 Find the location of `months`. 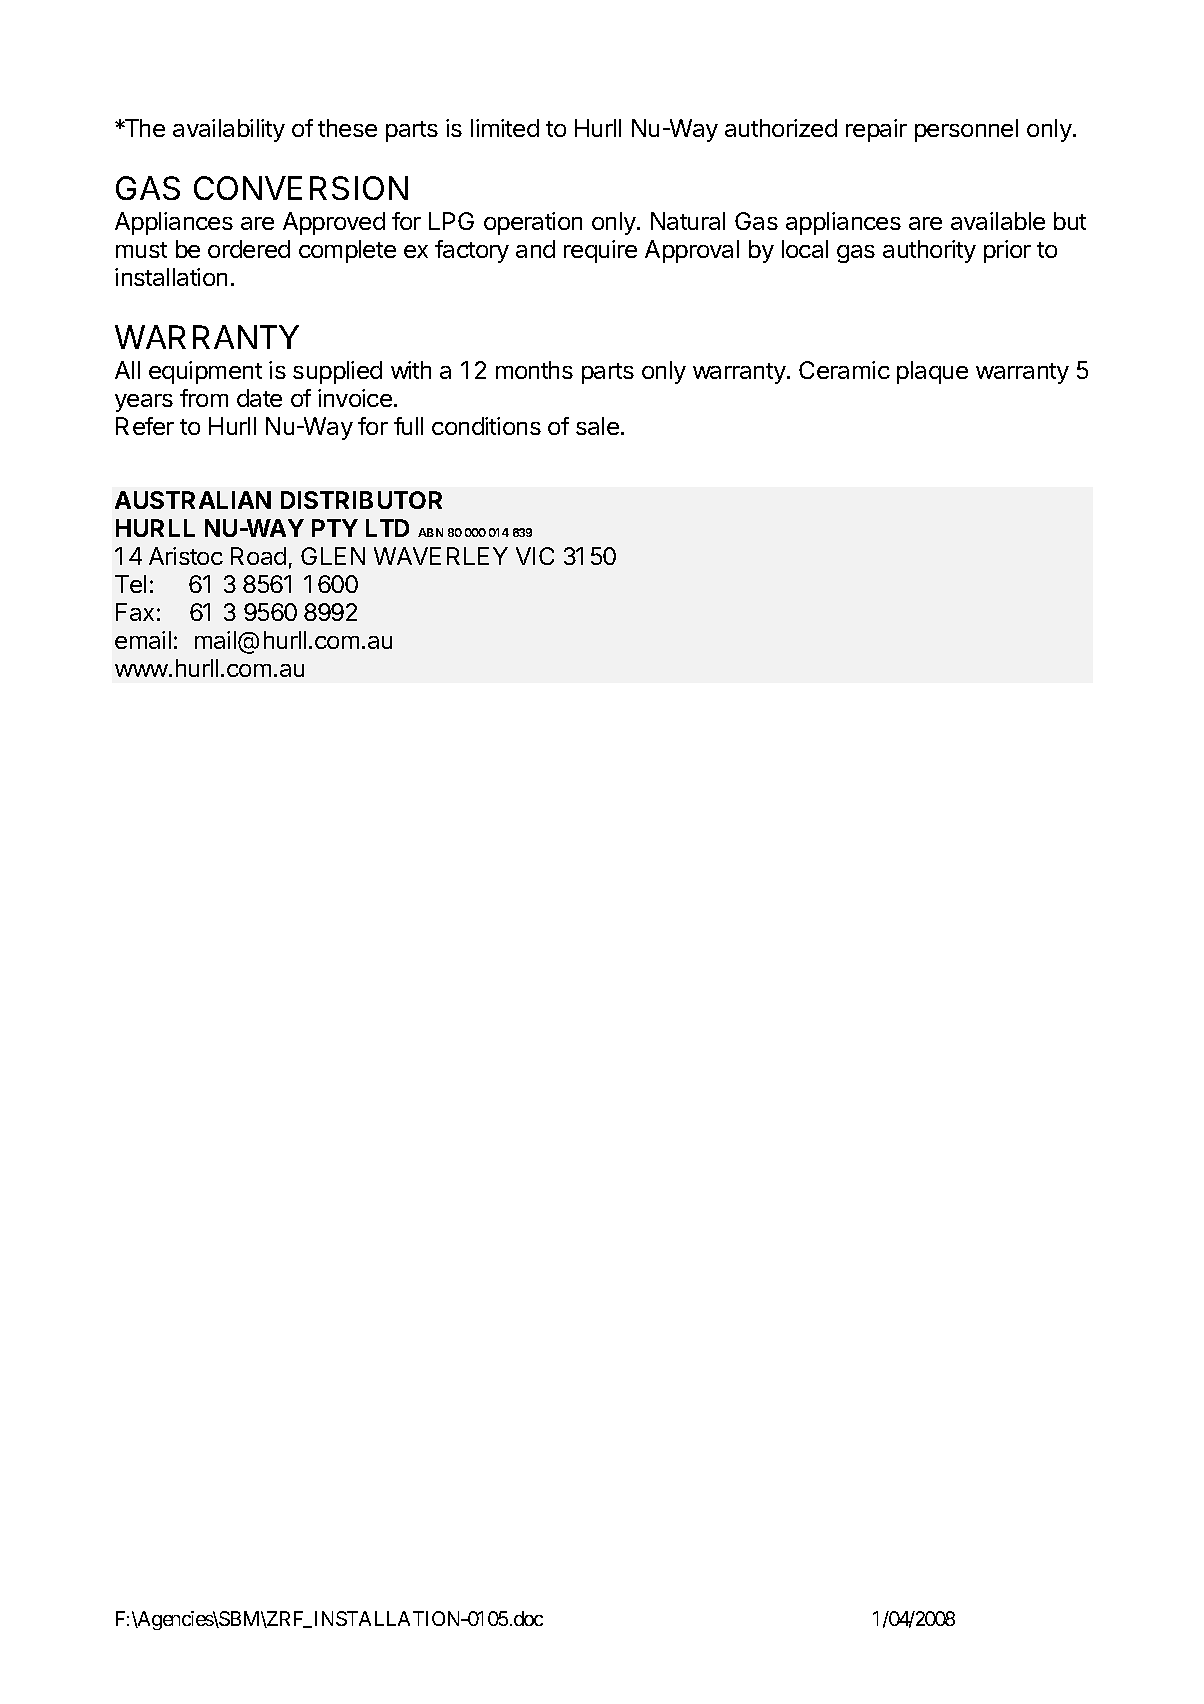

months is located at coordinates (534, 370).
